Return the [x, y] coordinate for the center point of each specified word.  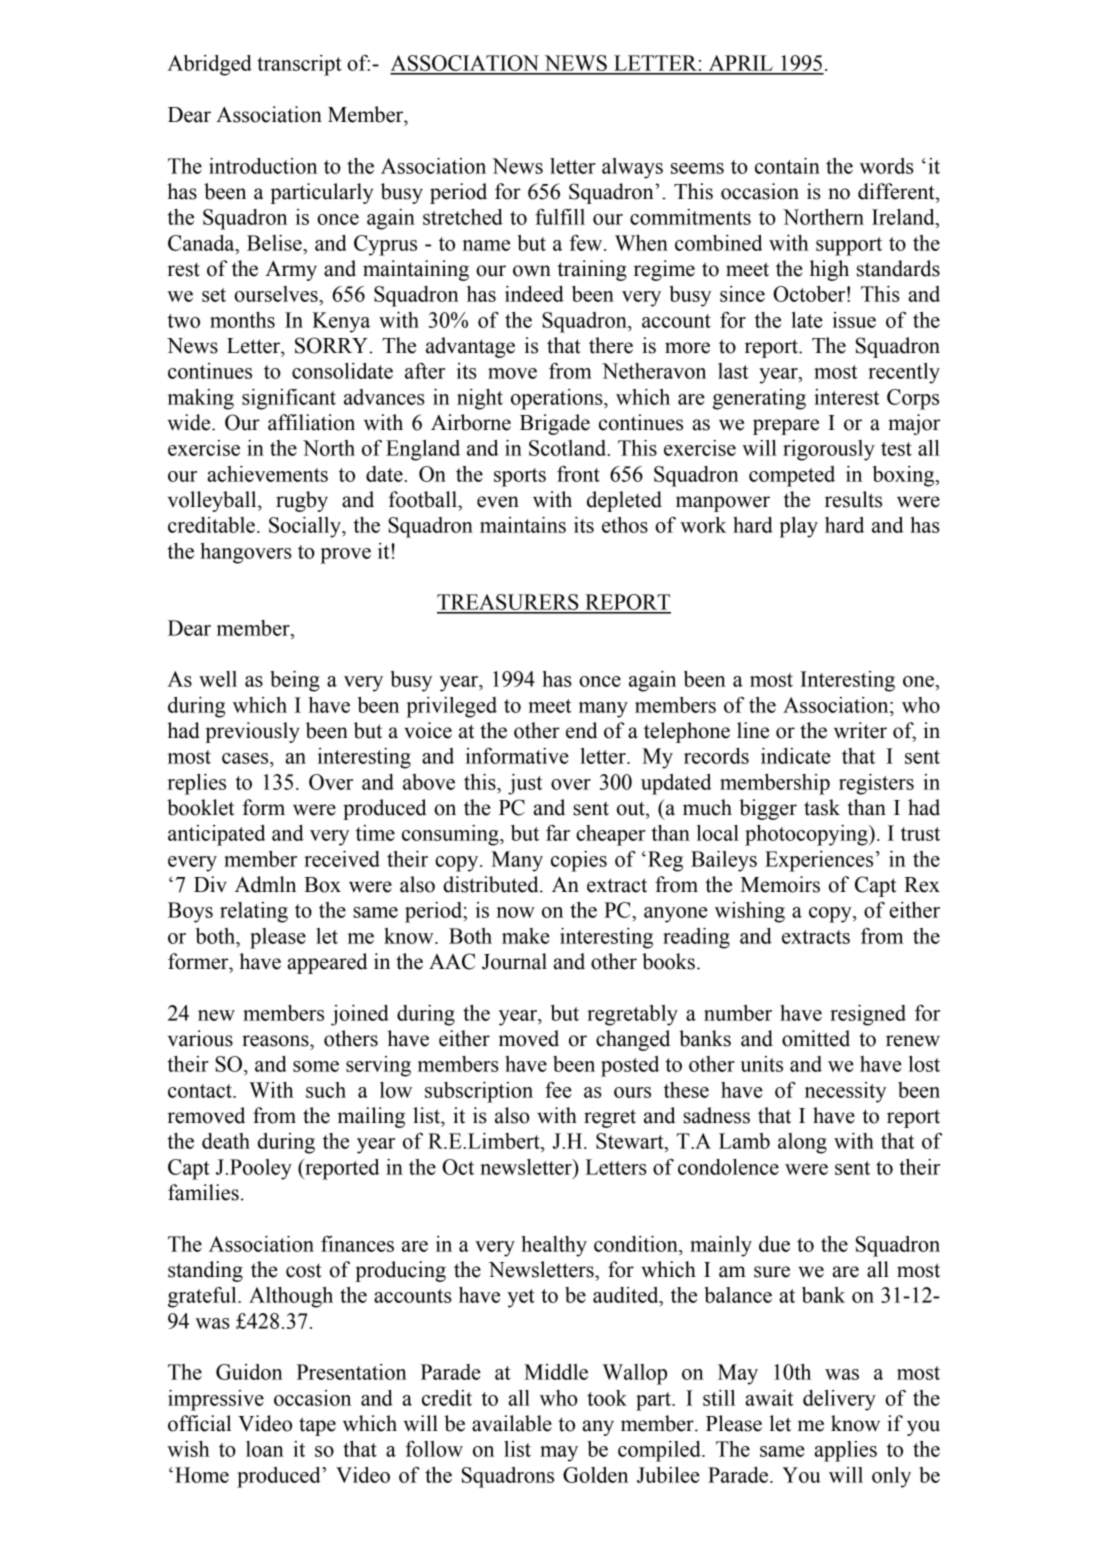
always [632, 168]
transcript [299, 65]
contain [787, 166]
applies [845, 1451]
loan [265, 1449]
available [512, 1423]
